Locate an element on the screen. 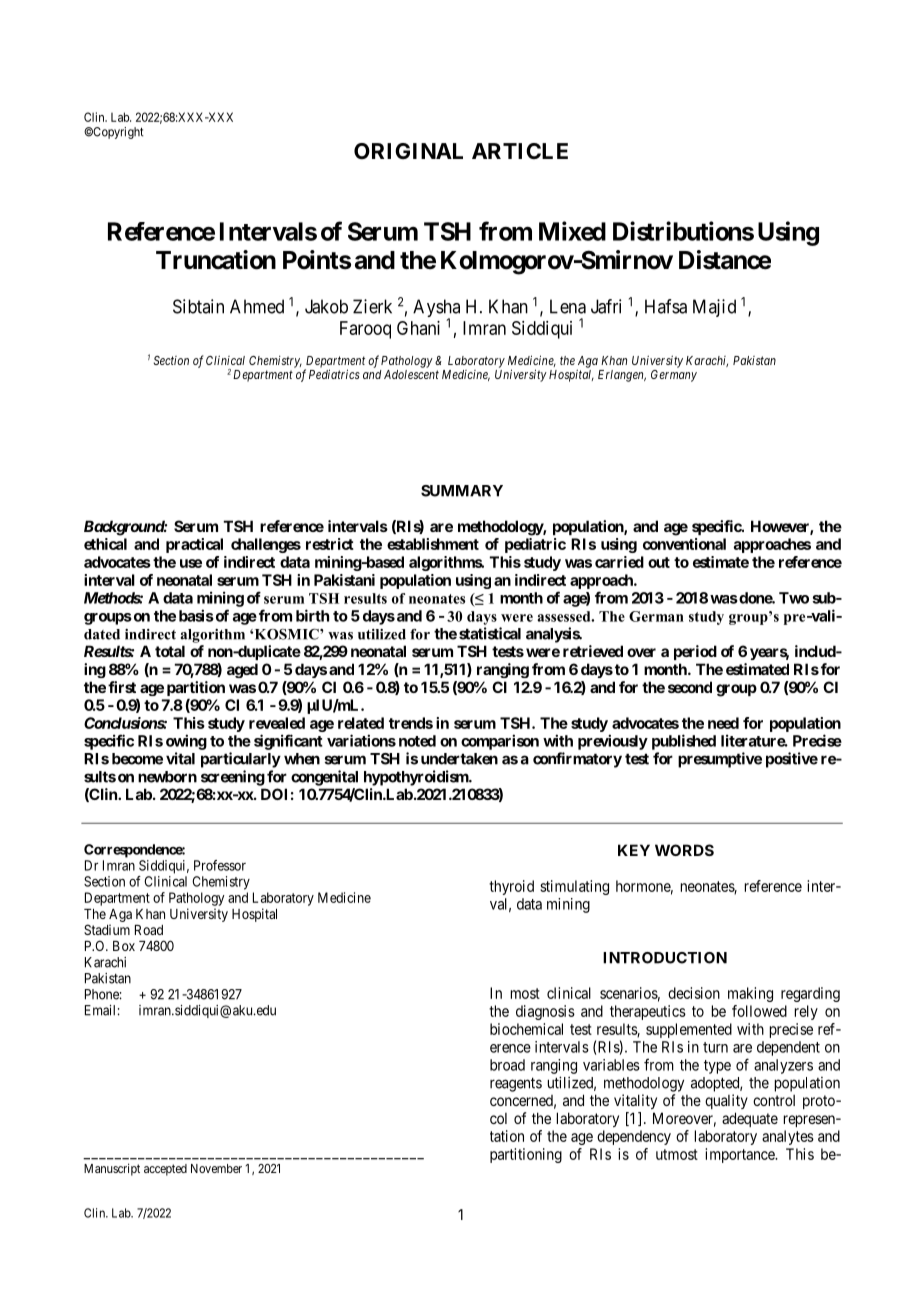 The height and width of the screenshot is (1308, 924). undertaken is located at coordinates (459, 759).
